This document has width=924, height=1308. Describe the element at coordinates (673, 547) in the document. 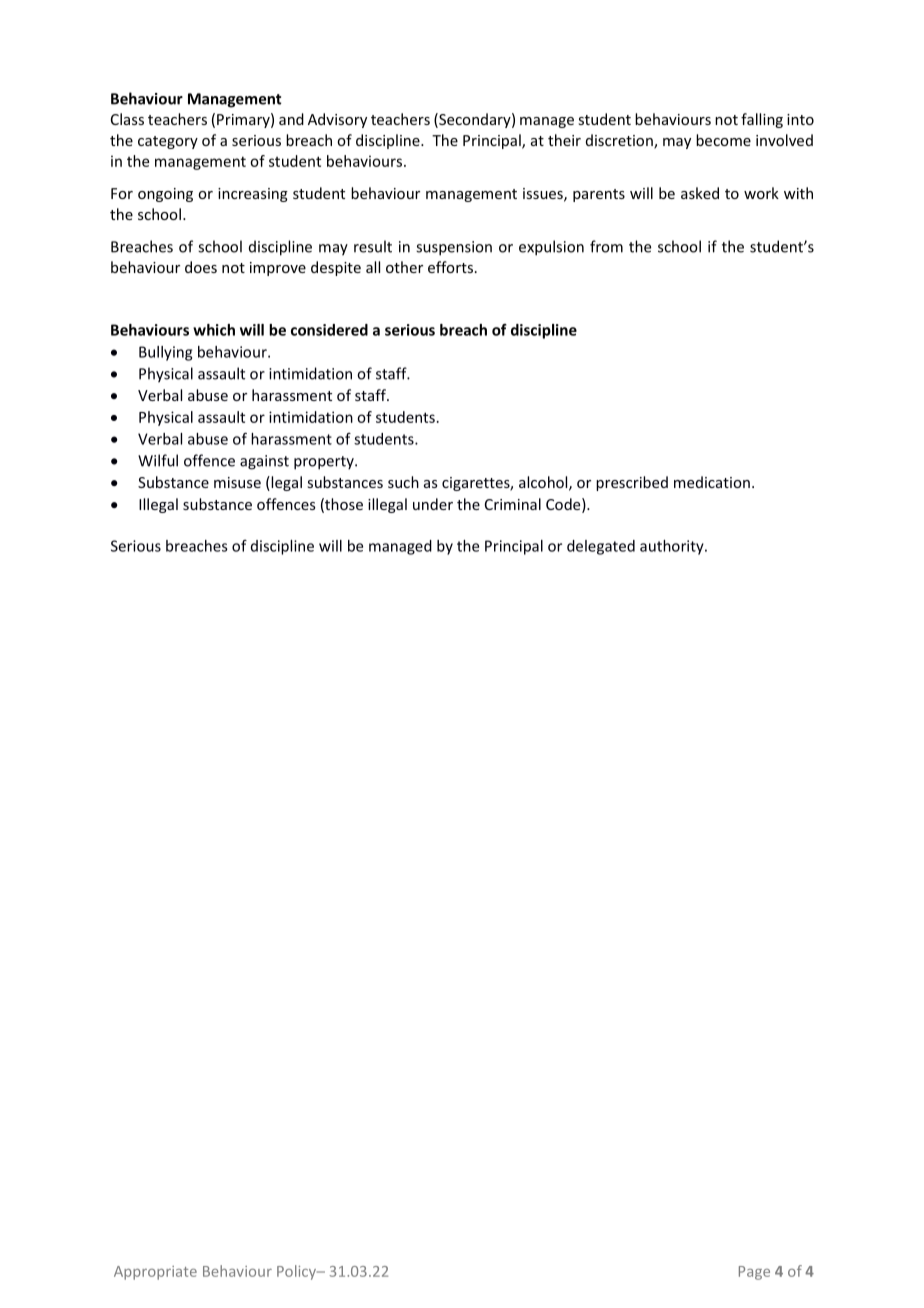

I see `authority` at that location.
